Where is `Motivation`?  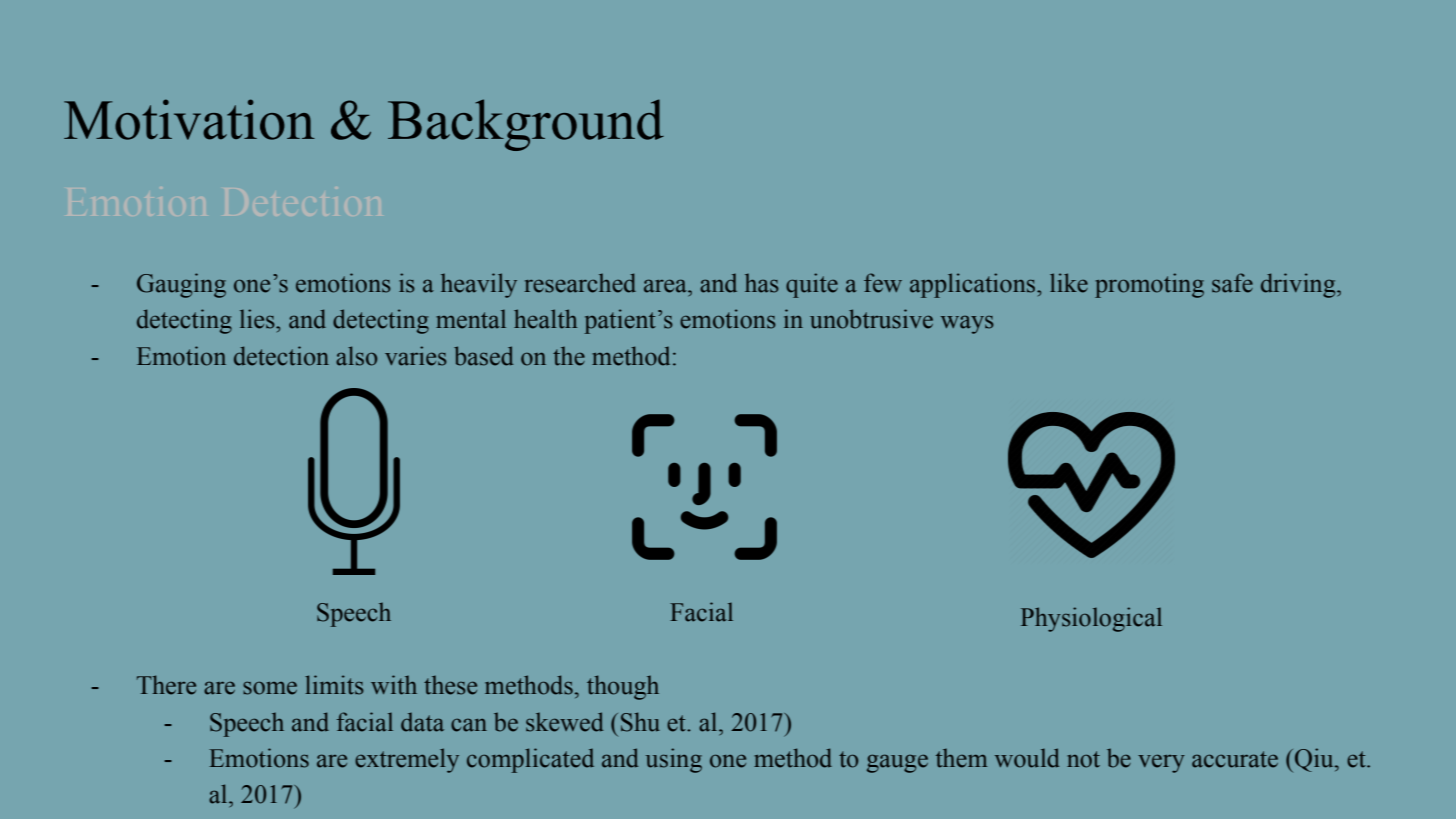
Motivation is located at coordinates (189, 119).
